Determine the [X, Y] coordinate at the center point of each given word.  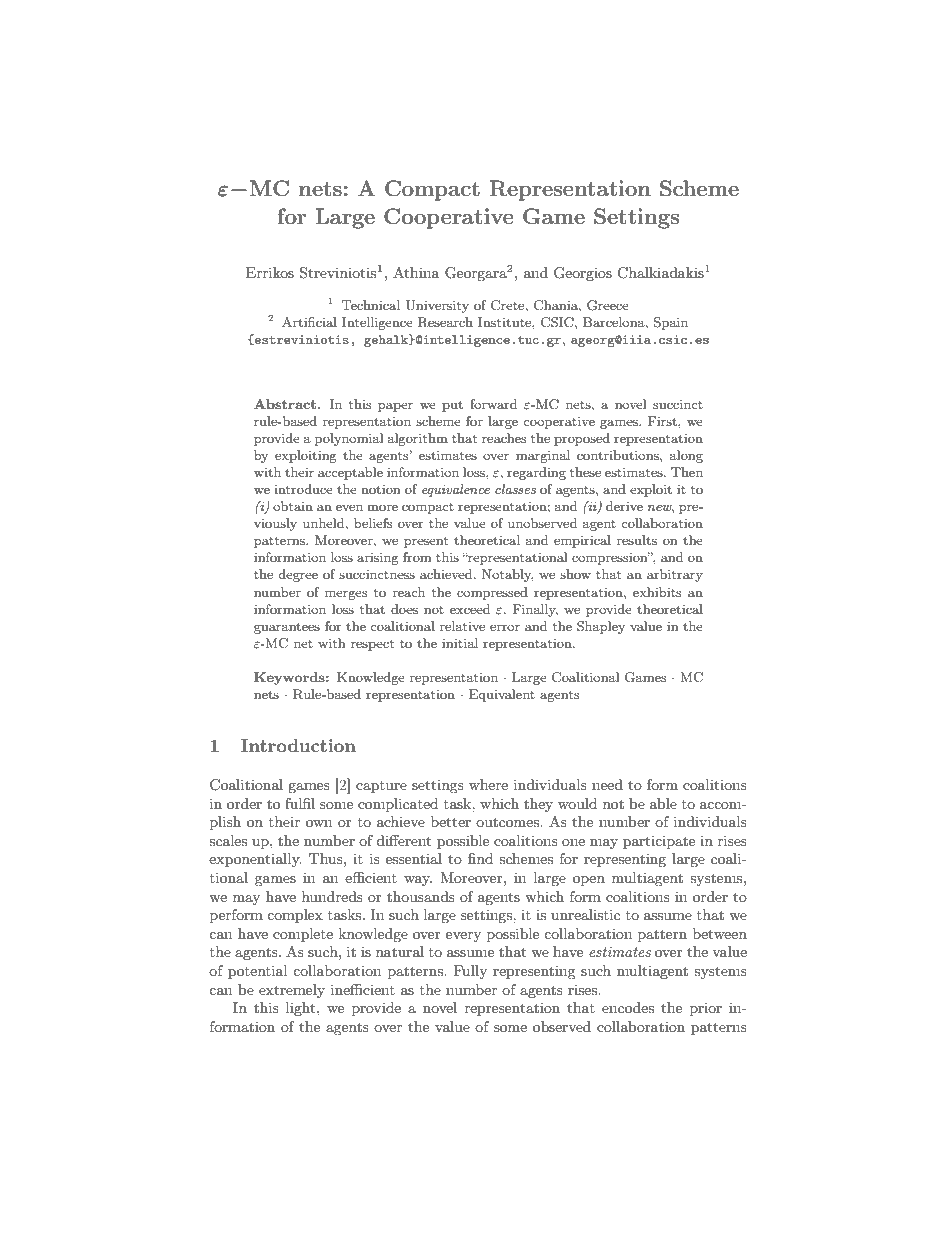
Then [687, 472]
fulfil [300, 803]
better [451, 821]
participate [659, 842]
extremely [292, 991]
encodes [628, 1007]
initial [460, 643]
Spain [671, 323]
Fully [470, 972]
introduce [303, 489]
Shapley [601, 627]
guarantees [287, 628]
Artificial [309, 322]
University [437, 306]
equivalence [456, 490]
